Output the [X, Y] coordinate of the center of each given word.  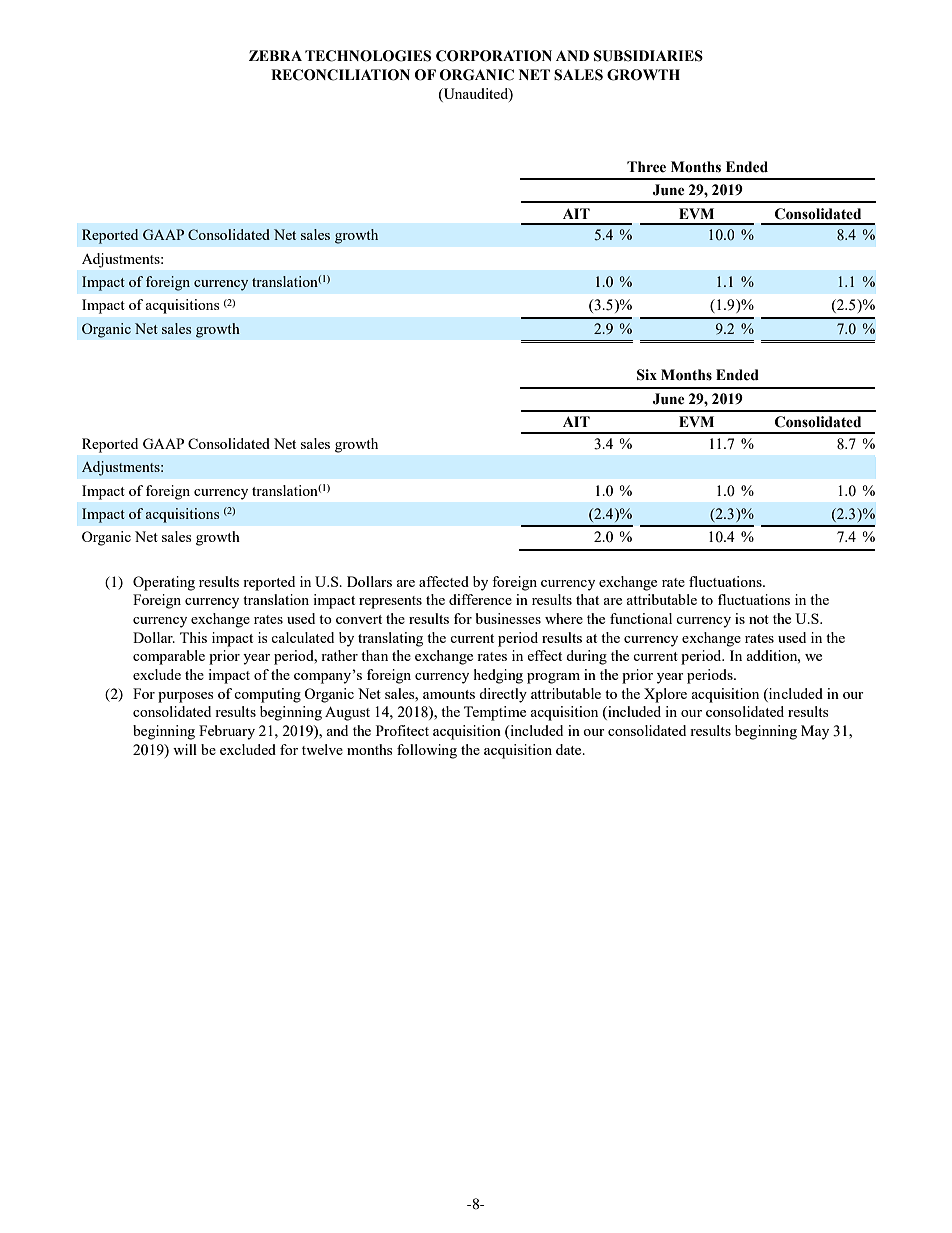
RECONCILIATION [340, 75]
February [227, 732]
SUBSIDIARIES [648, 56]
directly [503, 695]
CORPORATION [494, 56]
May [815, 732]
